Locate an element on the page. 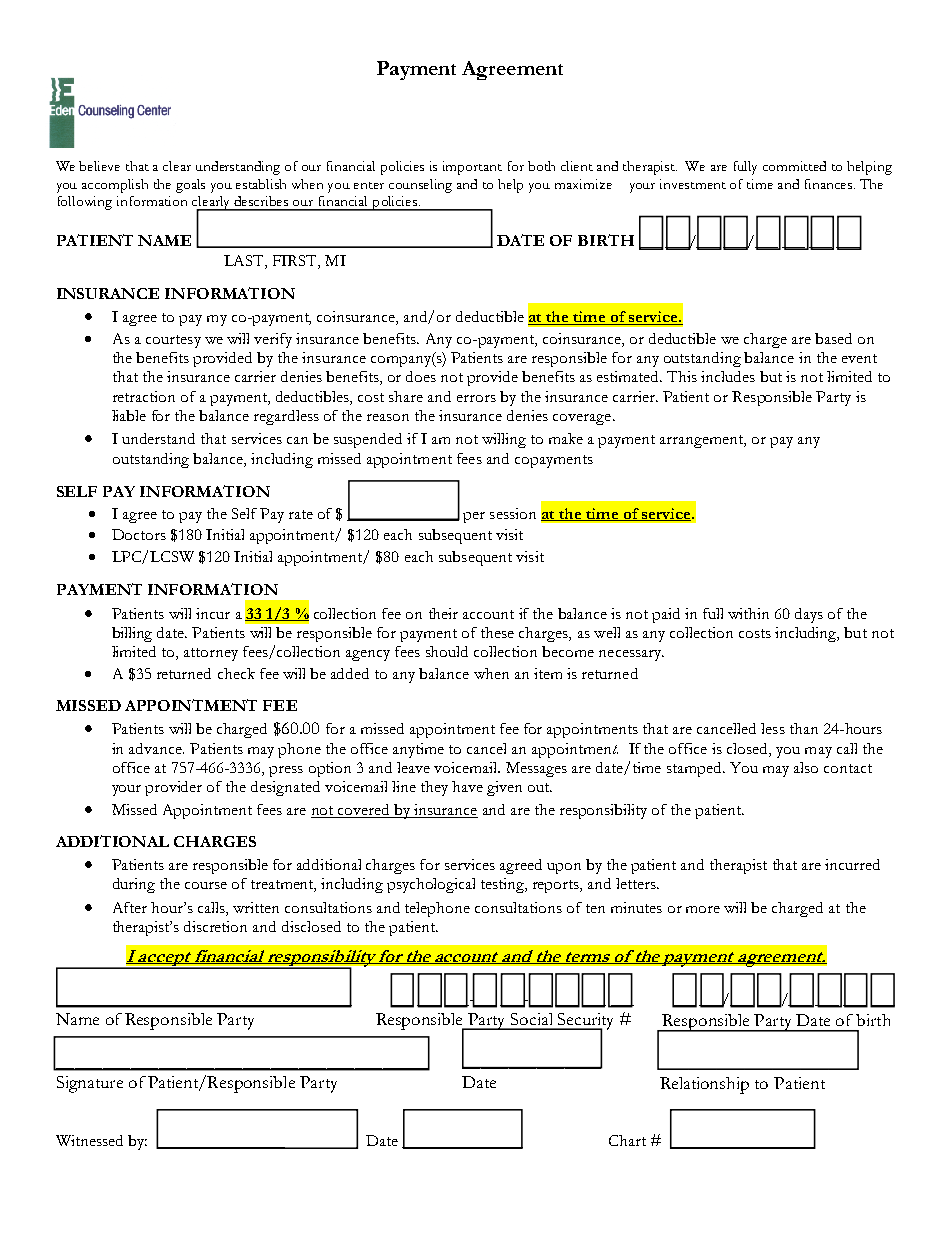 The width and height of the image is (952, 1233). Signature is located at coordinates (90, 1084).
